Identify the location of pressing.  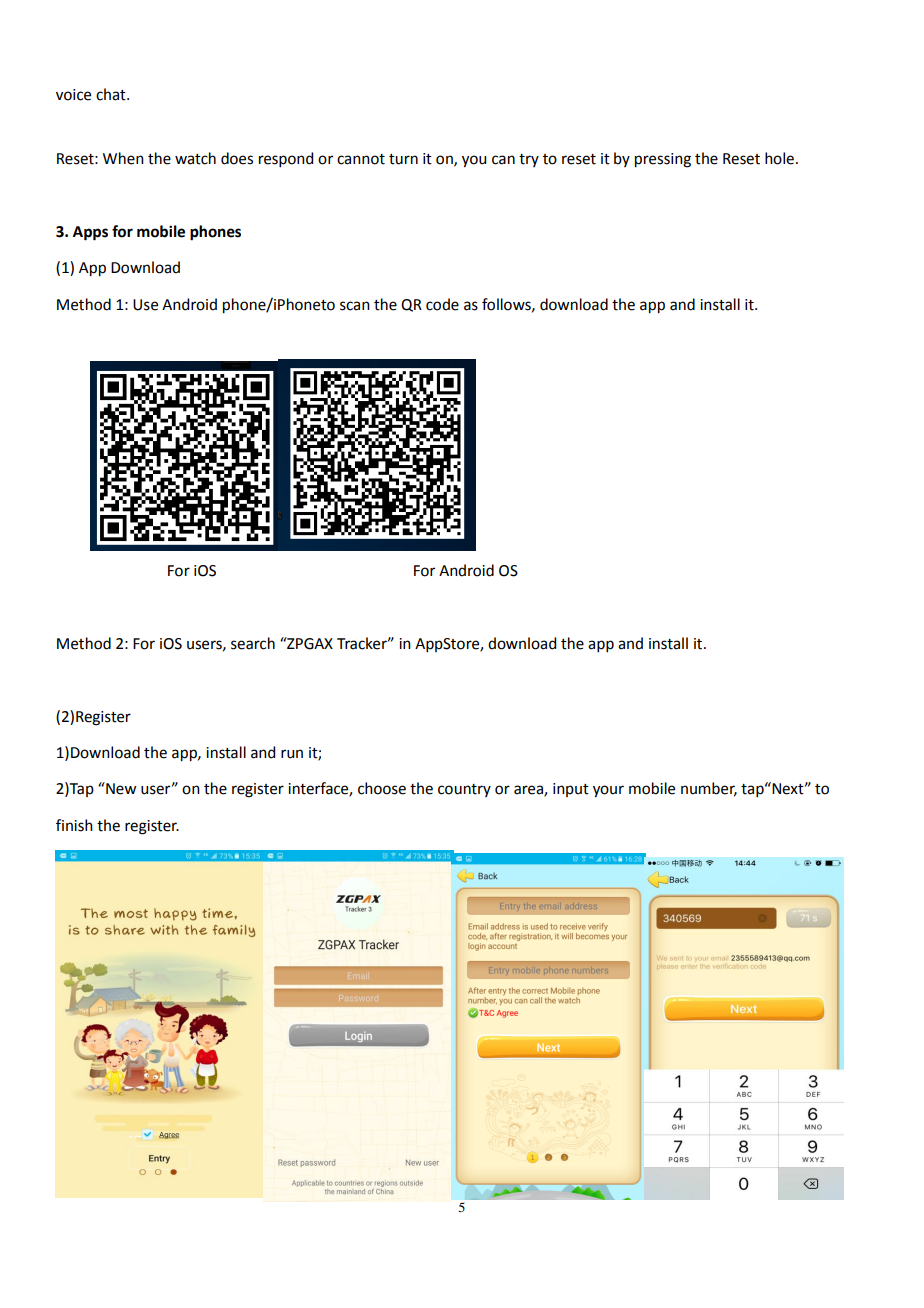
(663, 160).
